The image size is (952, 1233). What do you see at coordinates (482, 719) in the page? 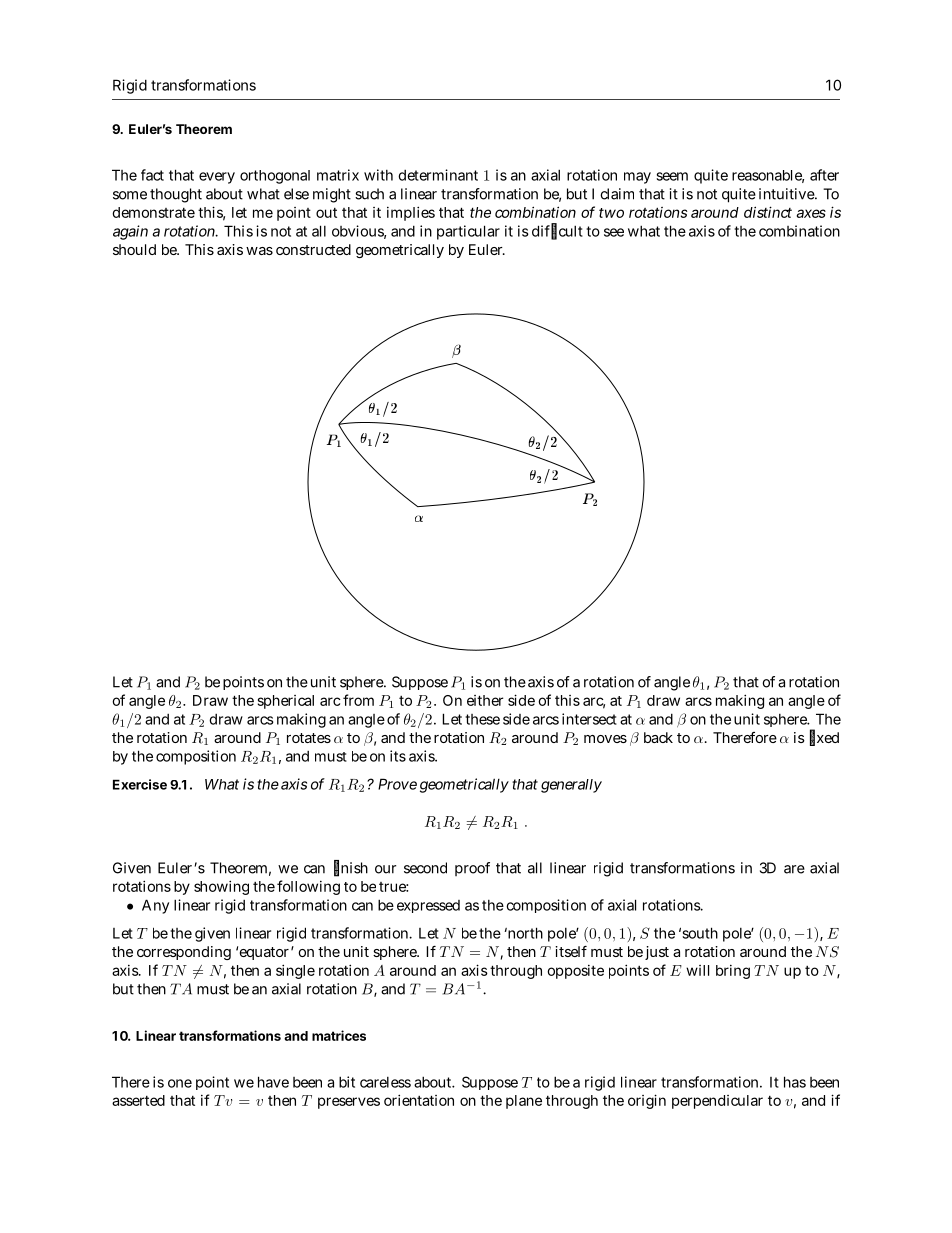
I see `these` at bounding box center [482, 719].
